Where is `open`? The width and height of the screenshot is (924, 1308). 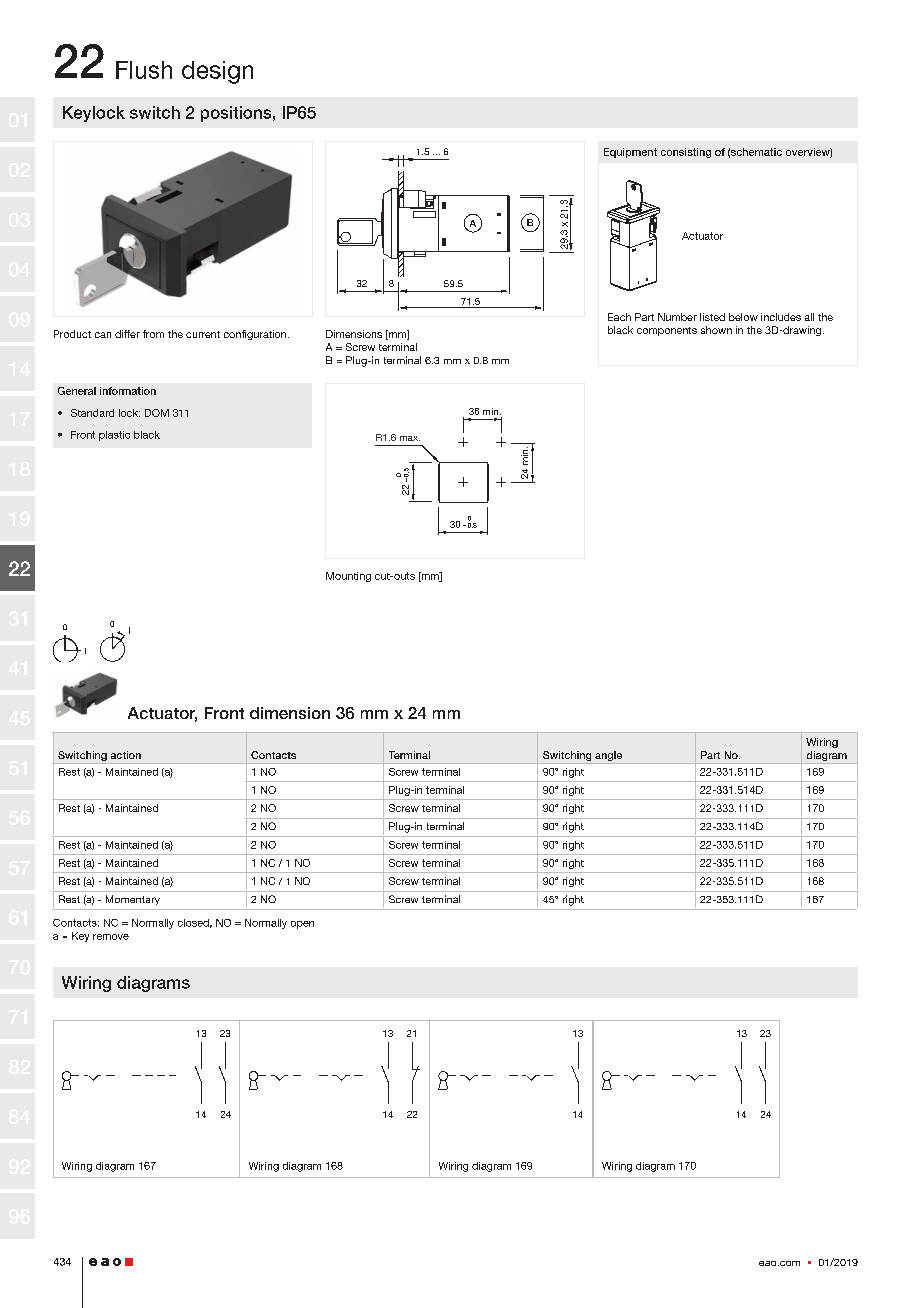
open is located at coordinates (302, 925).
